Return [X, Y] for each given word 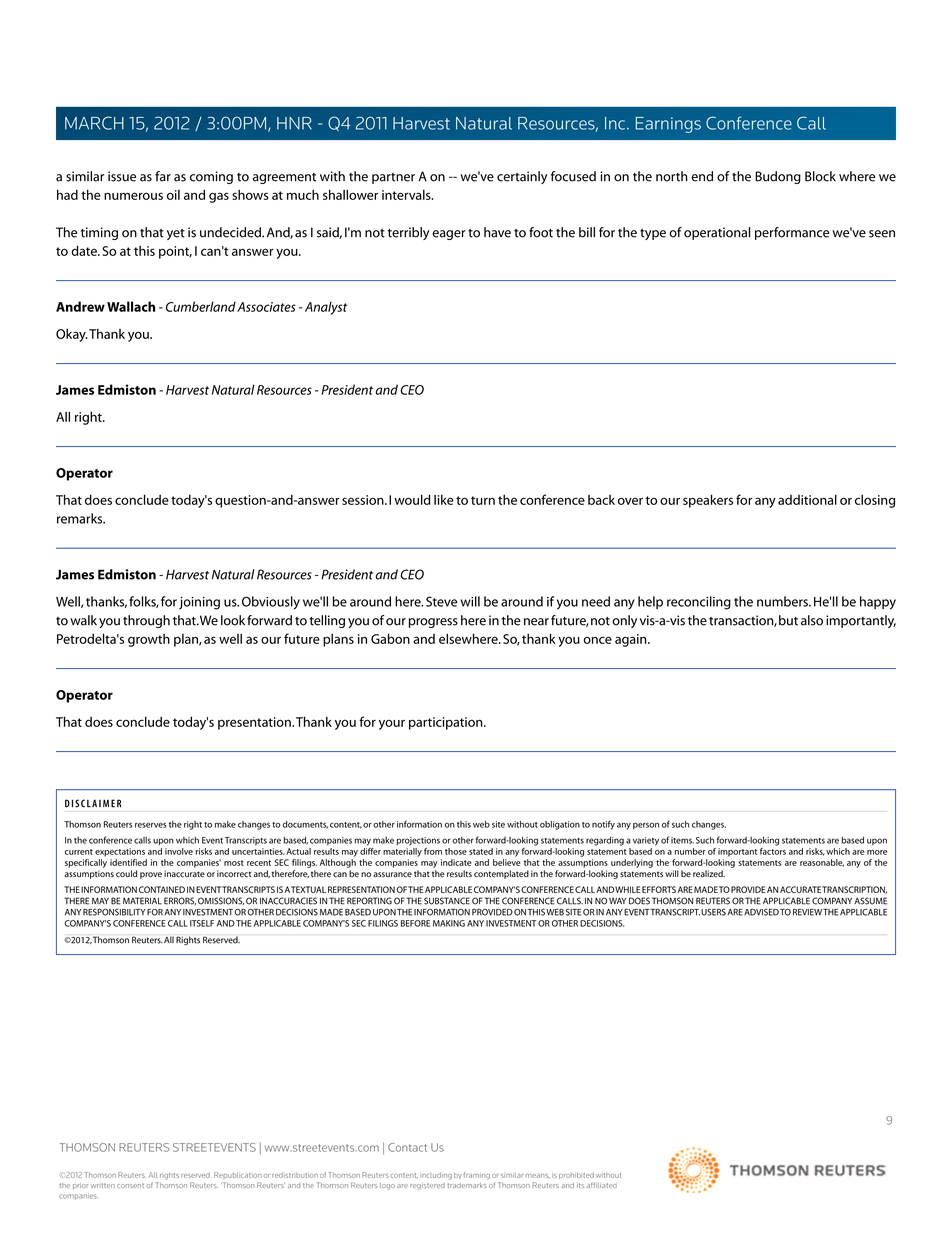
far [163, 176]
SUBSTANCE [447, 901]
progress [433, 623]
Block [820, 176]
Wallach [131, 306]
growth [149, 640]
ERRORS [180, 901]
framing [477, 1176]
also [812, 620]
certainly [522, 177]
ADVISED [761, 912]
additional [807, 499]
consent [130, 1185]
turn [483, 500]
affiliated [602, 1185]
